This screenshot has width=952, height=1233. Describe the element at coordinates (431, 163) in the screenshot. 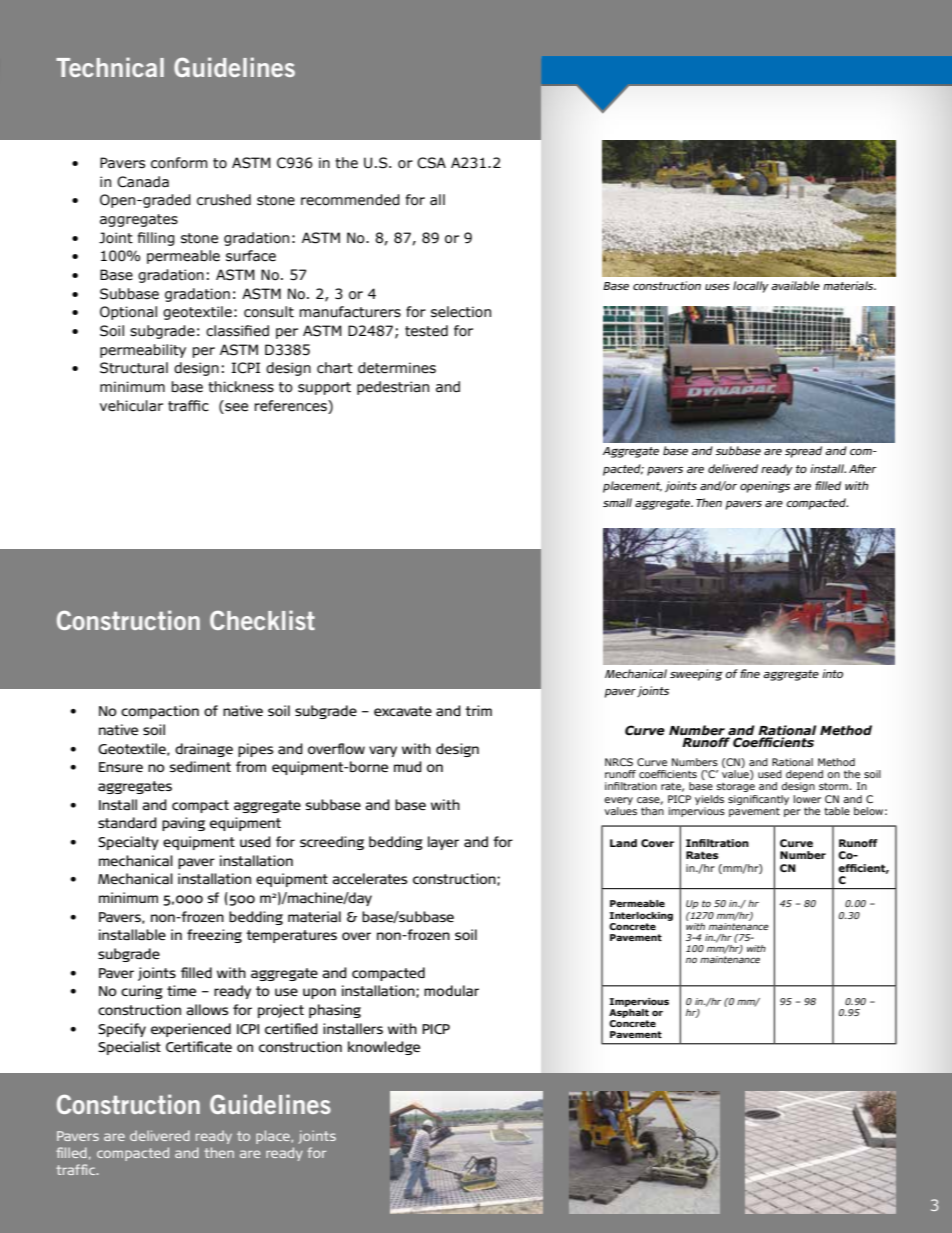

I see `CSA` at that location.
